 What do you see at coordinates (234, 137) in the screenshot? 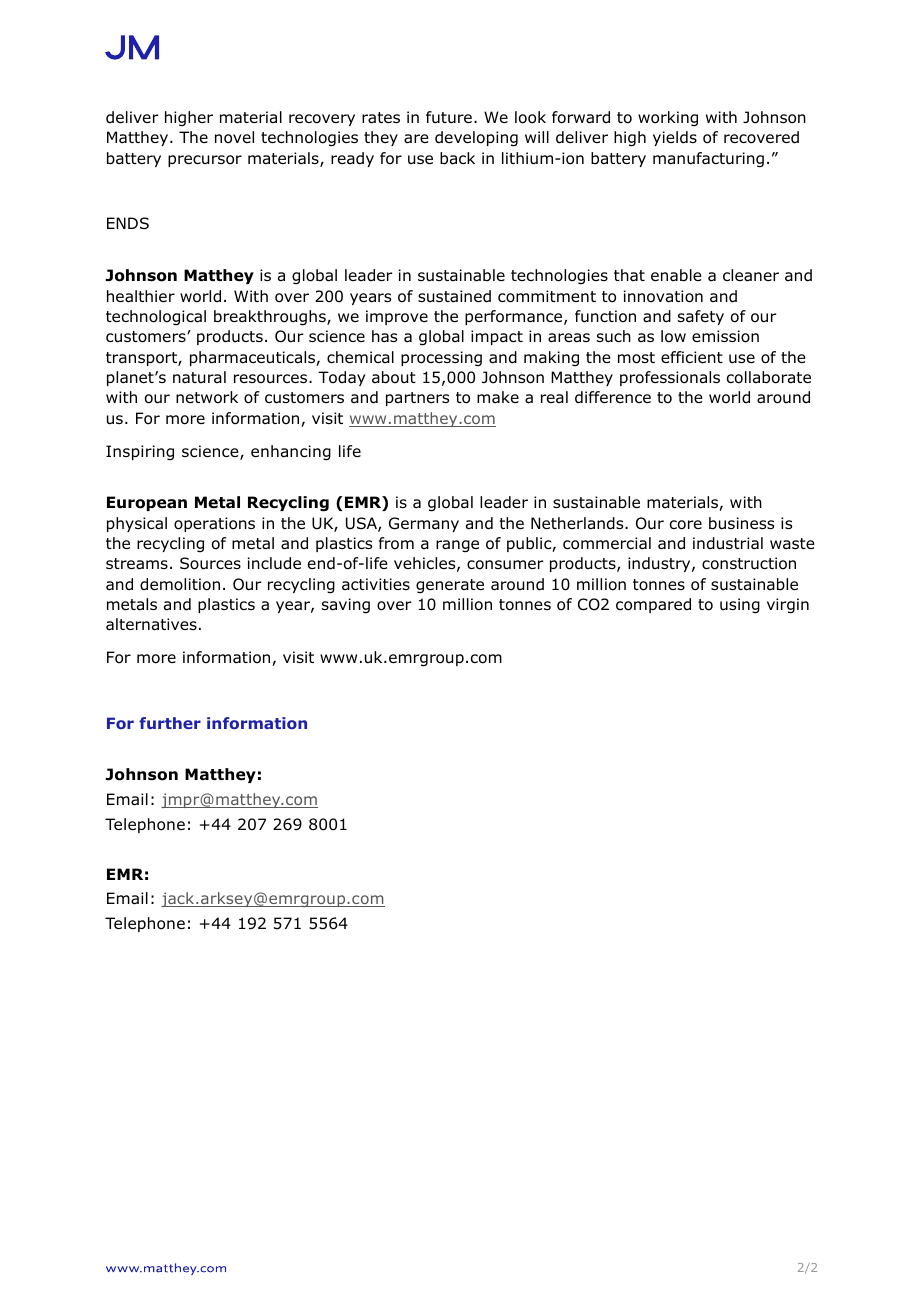
I see `novel` at bounding box center [234, 137].
